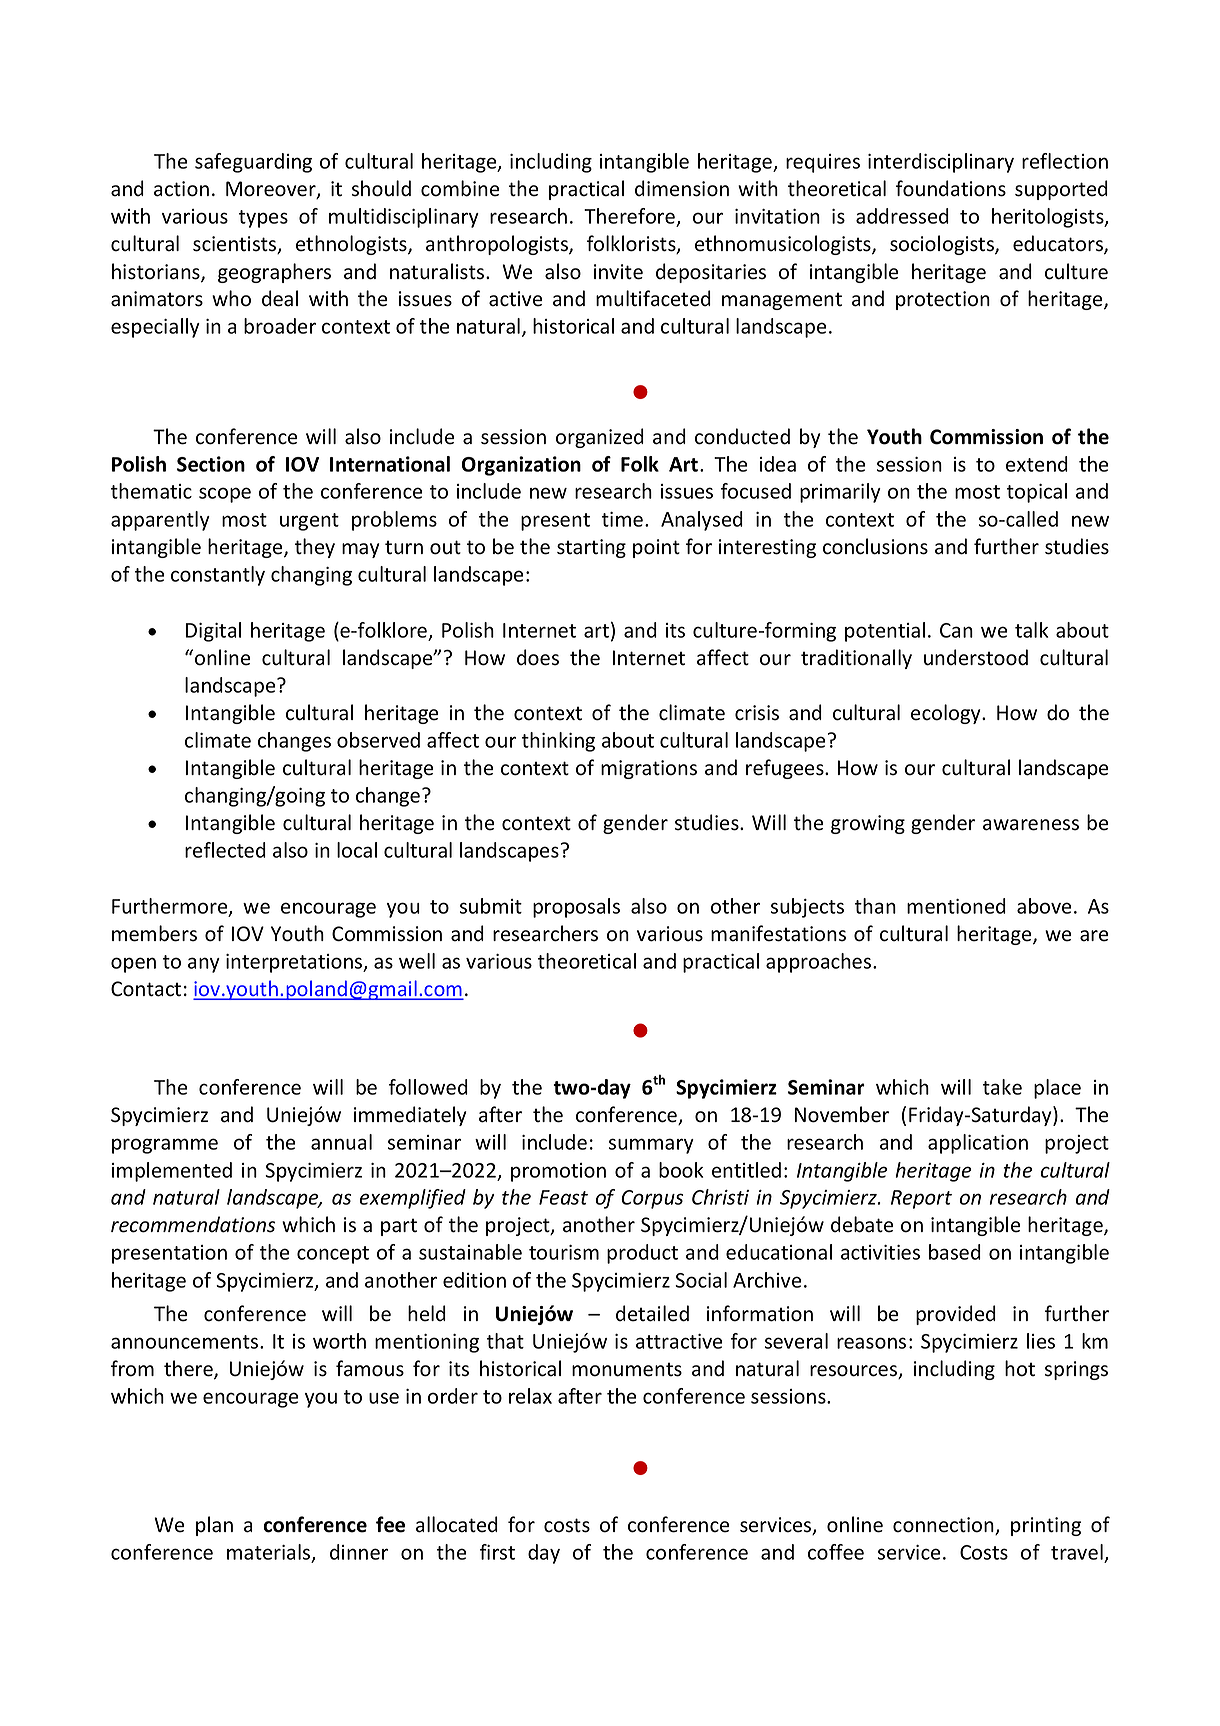  I want to click on types, so click(263, 219).
